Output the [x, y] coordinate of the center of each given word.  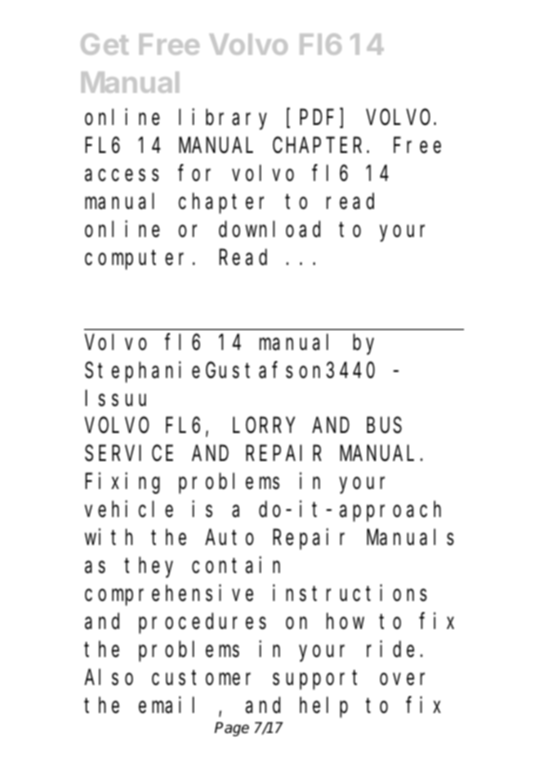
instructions [350, 593]
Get [105, 44]
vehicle [129, 509]
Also [108, 677]
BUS [384, 426]
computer [139, 260]
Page [231, 729]
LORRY [263, 426]
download [269, 229]
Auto [229, 538]
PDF [316, 118]
